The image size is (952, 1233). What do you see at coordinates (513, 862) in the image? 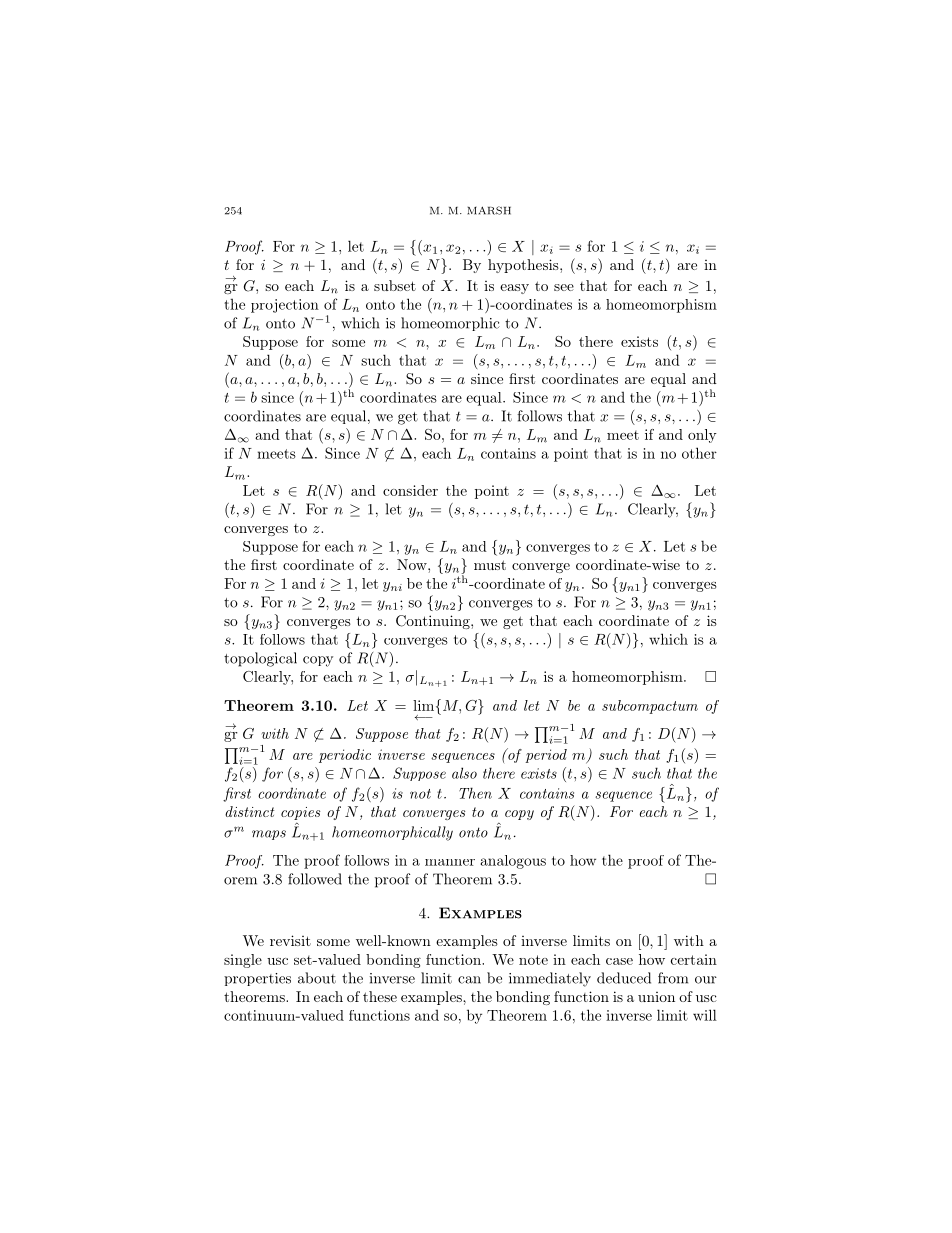
I see `analogous` at bounding box center [513, 862].
